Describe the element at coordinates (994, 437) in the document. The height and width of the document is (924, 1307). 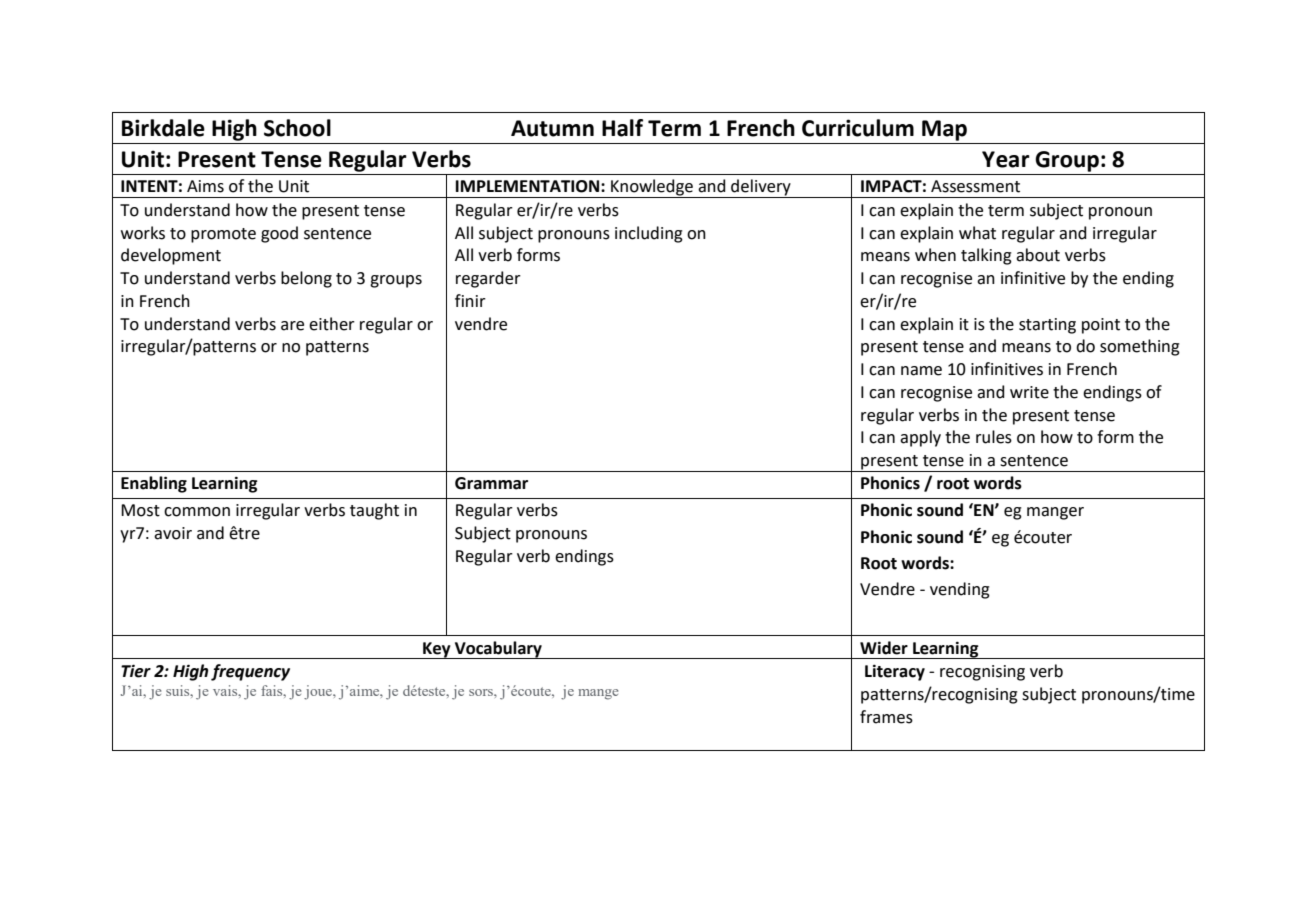
I see `rules` at that location.
